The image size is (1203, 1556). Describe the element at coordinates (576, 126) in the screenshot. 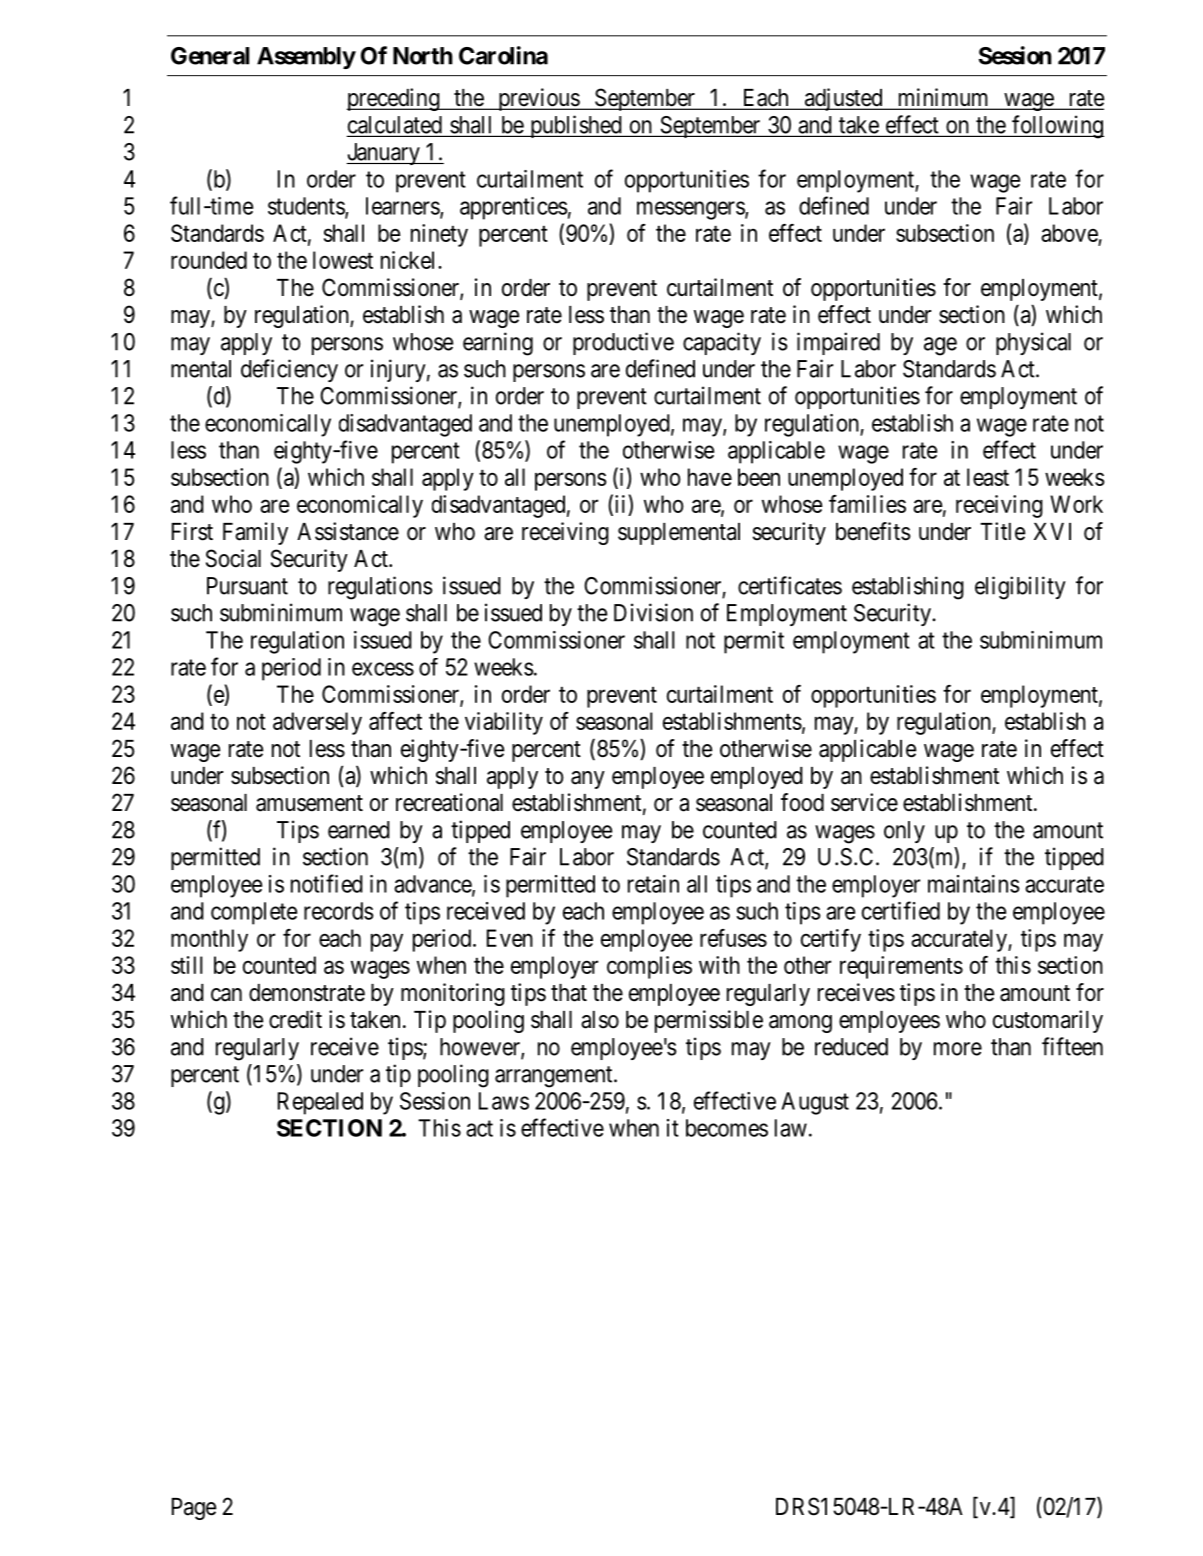

I see `published` at that location.
